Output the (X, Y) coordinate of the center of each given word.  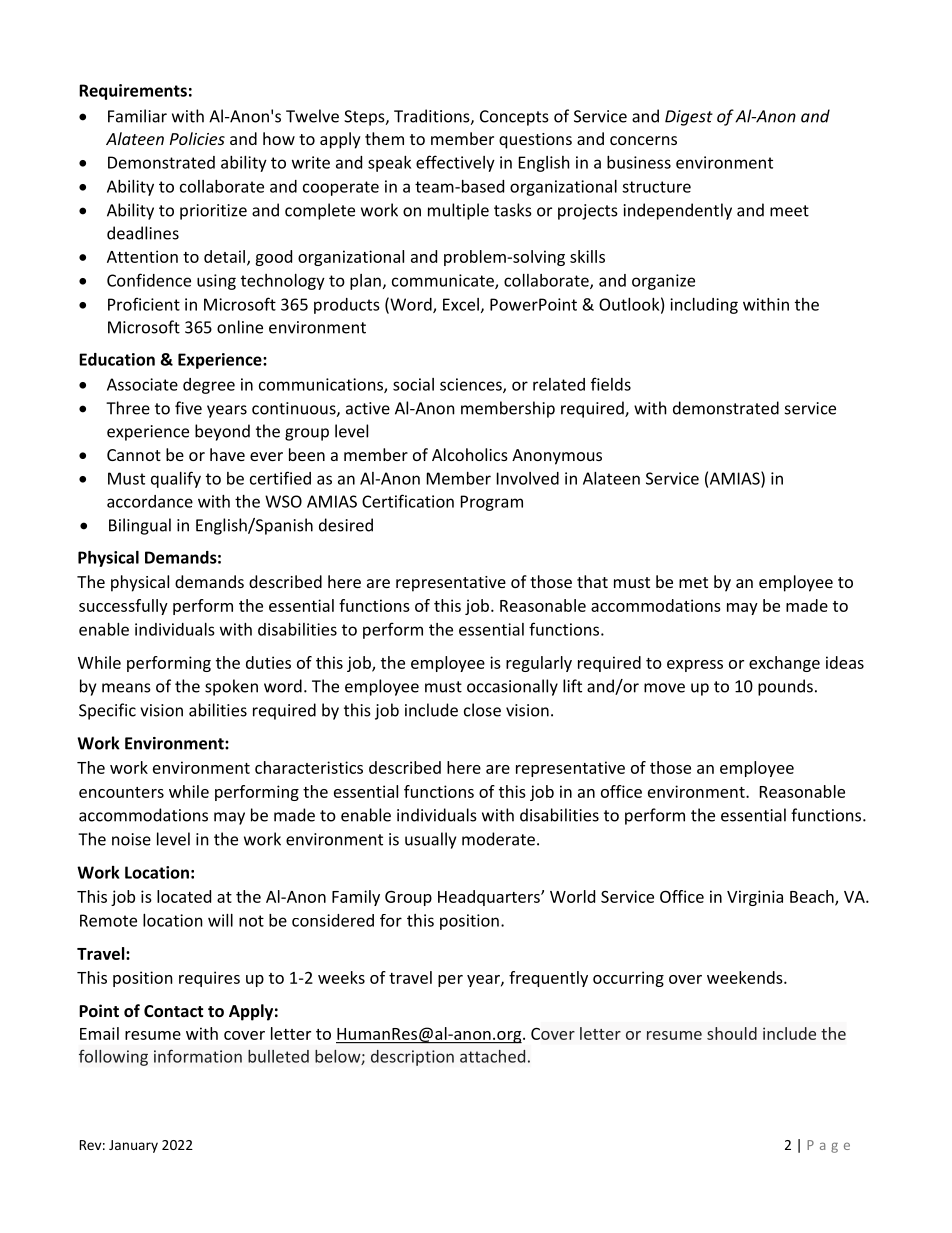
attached (492, 1056)
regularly (539, 664)
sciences (472, 385)
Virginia (755, 898)
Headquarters (490, 898)
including (704, 306)
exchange (784, 664)
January (133, 1146)
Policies (197, 138)
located (184, 896)
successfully (123, 607)
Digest (689, 118)
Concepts (514, 118)
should (732, 1033)
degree (209, 386)
